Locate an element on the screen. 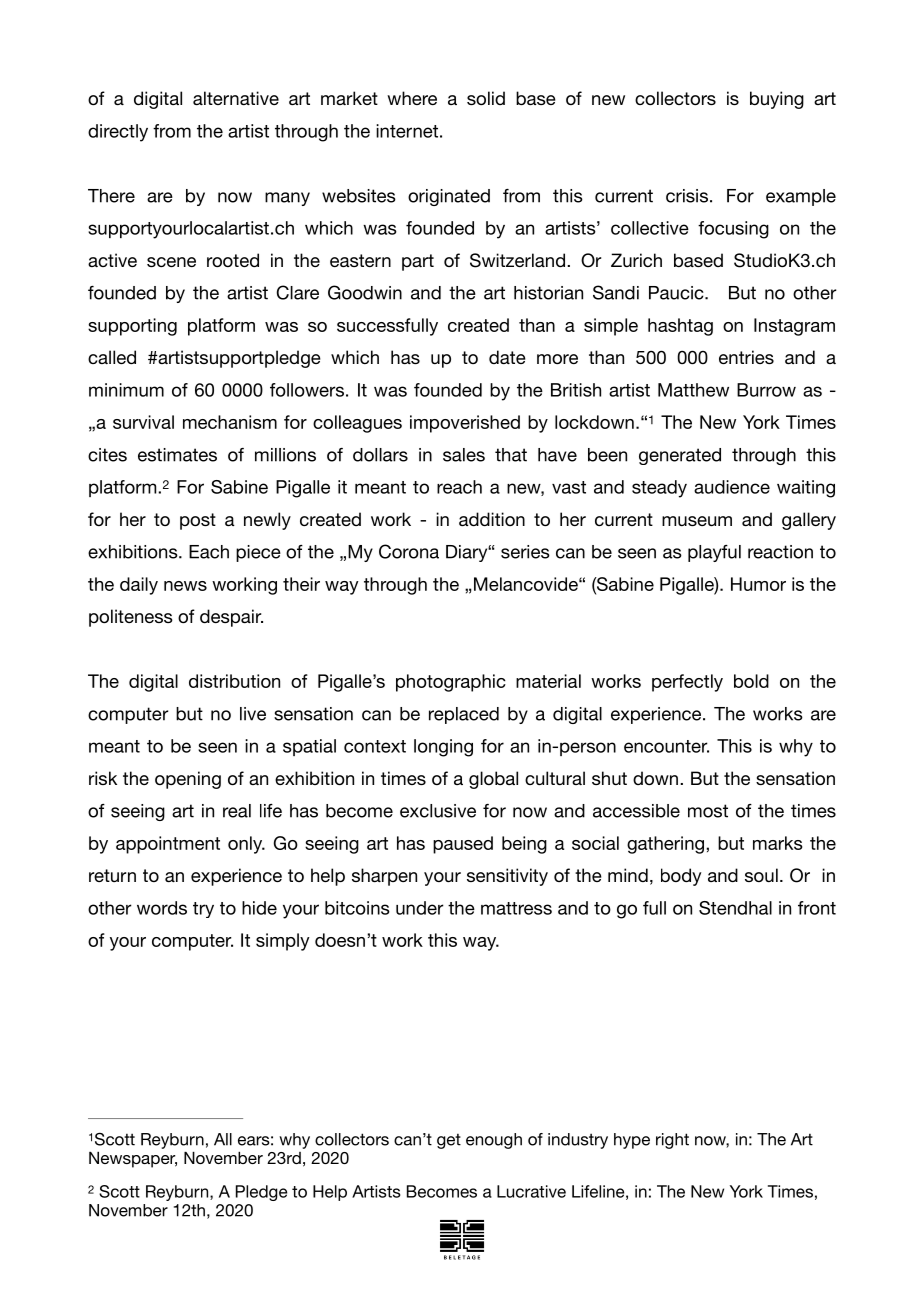  solid is located at coordinates (486, 98).
